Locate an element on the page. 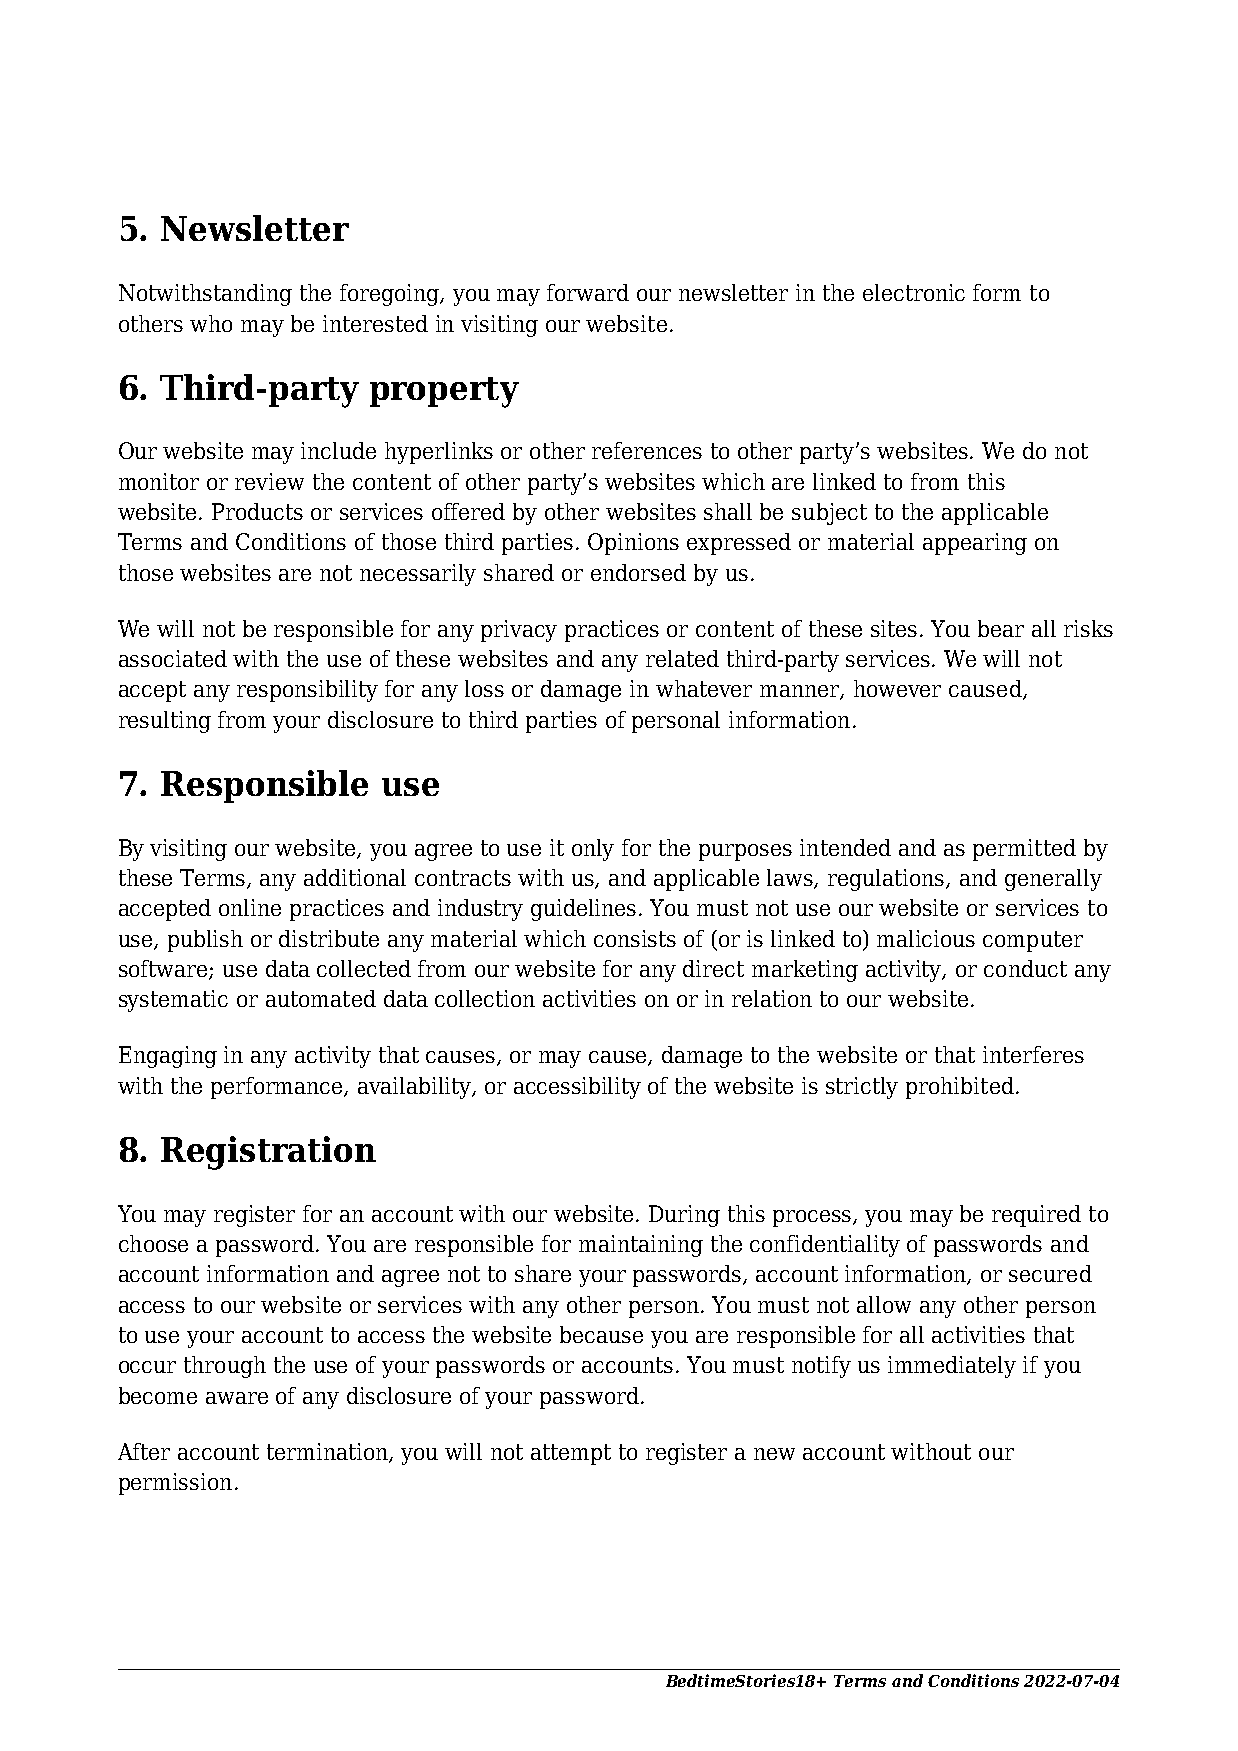 The image size is (1238, 1751). required is located at coordinates (1036, 1216).
